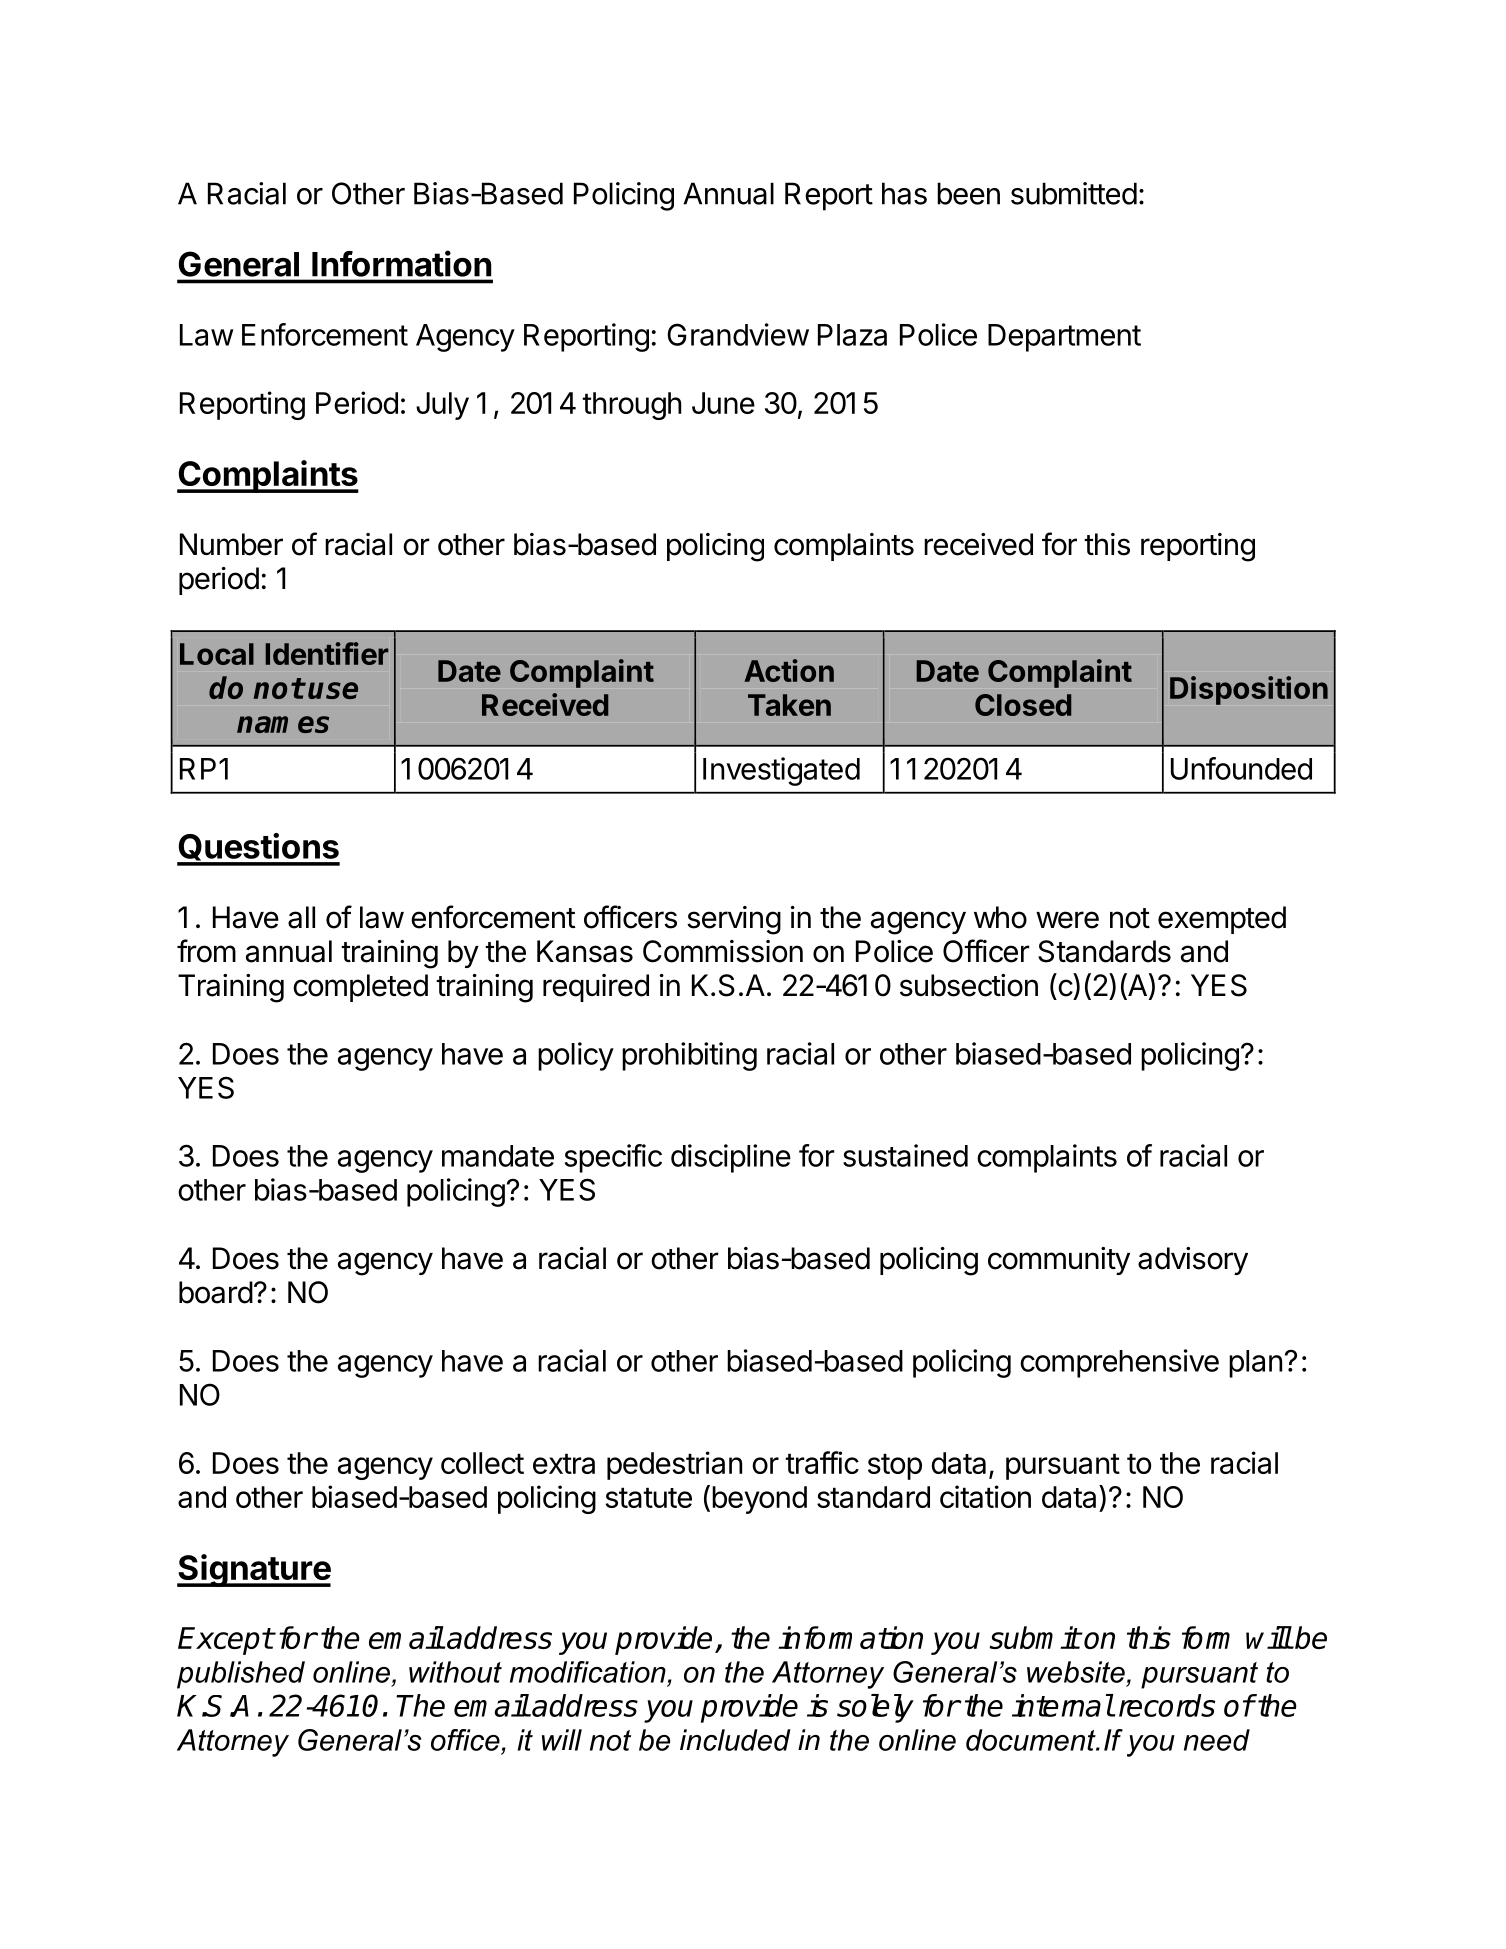  What do you see at coordinates (241, 1675) in the screenshot?
I see `published` at bounding box center [241, 1675].
